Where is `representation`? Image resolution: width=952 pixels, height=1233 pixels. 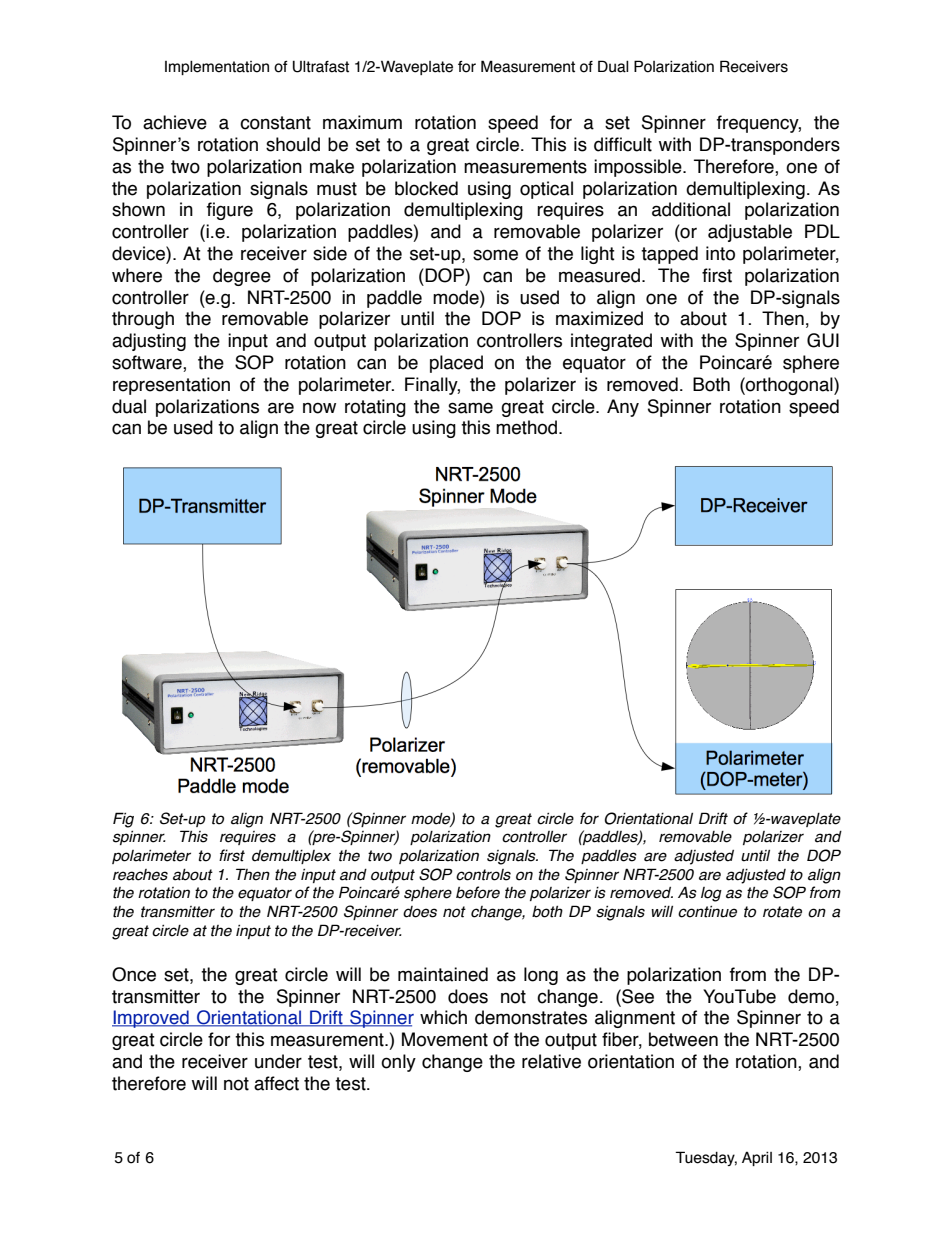
representation is located at coordinates (171, 386).
